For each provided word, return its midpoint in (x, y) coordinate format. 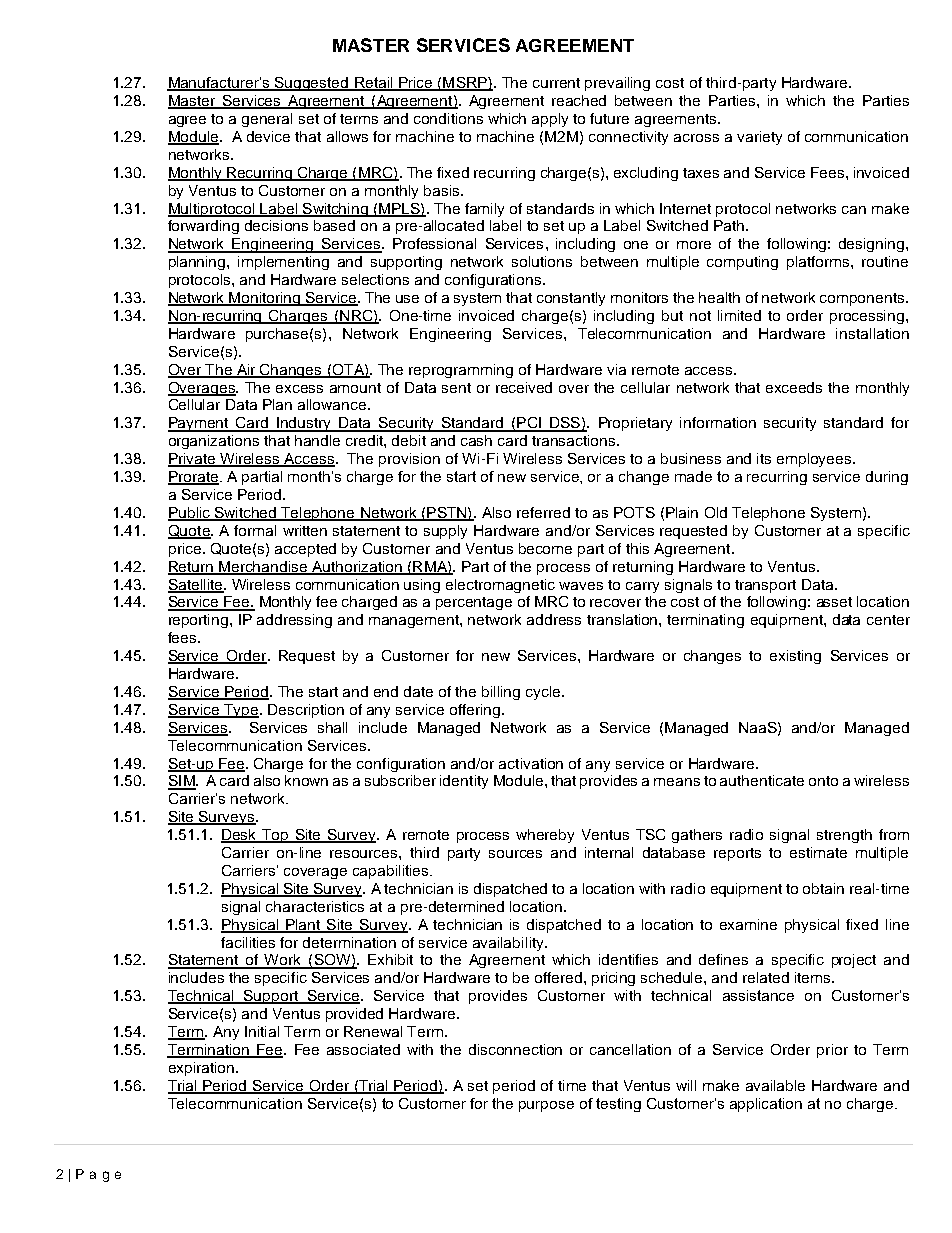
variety (759, 138)
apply (550, 120)
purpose (546, 1106)
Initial (262, 1031)
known (306, 780)
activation (531, 763)
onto (823, 781)
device (268, 136)
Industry (304, 424)
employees (815, 460)
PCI (529, 424)
